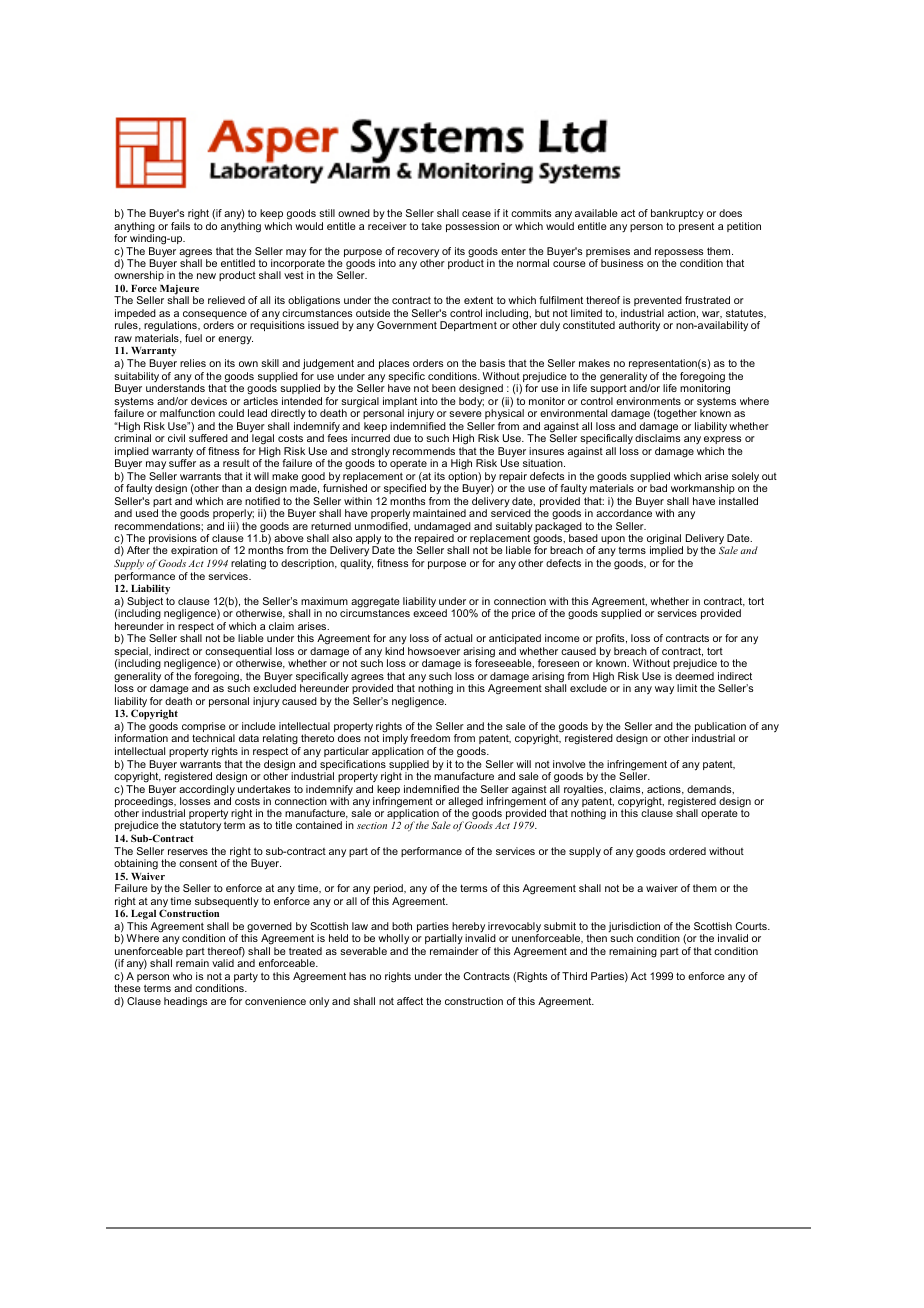 The height and width of the document is (1308, 924). Describe the element at coordinates (720, 728) in the document. I see `publication` at that location.
